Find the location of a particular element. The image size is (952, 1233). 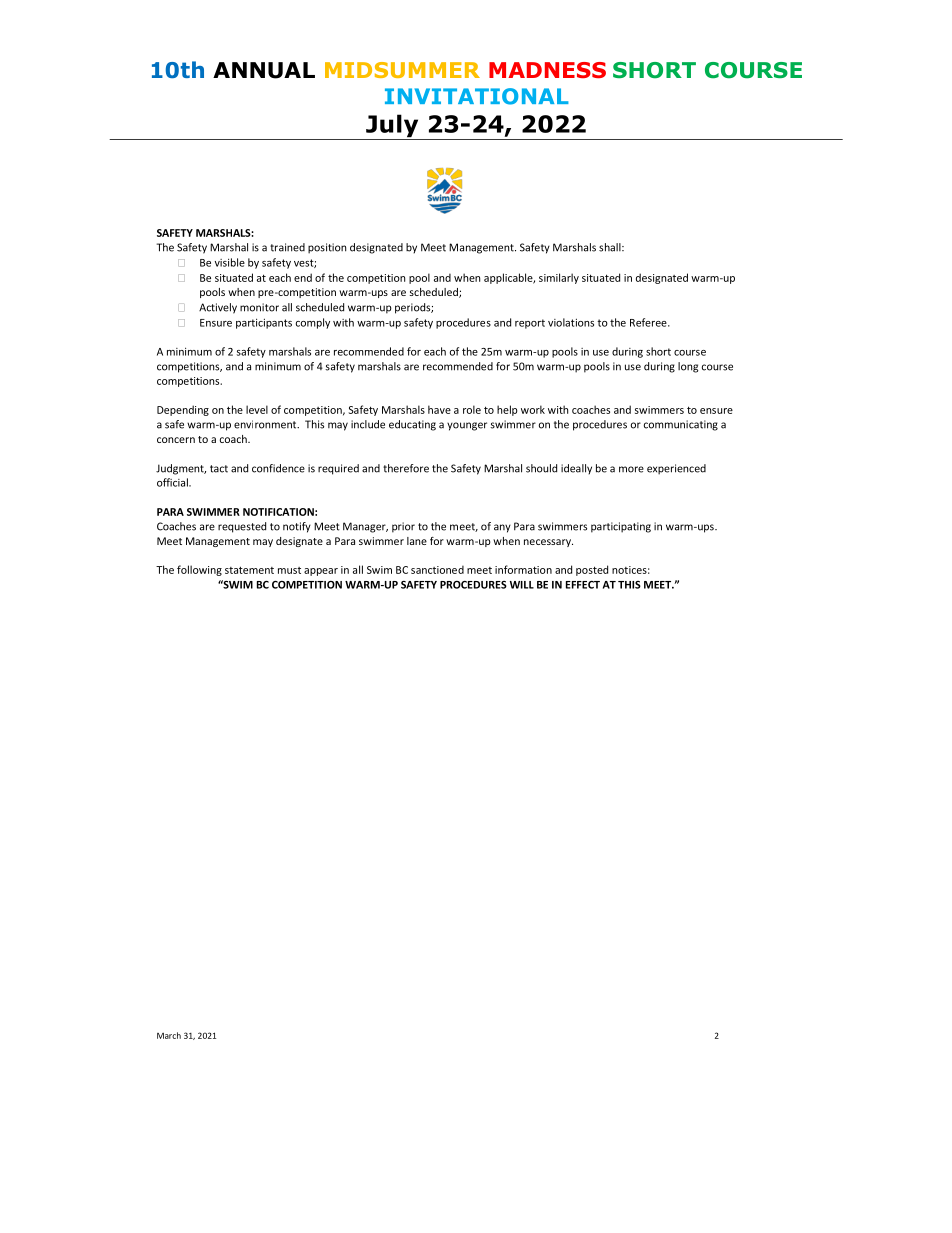

sanctioned is located at coordinates (437, 569).
